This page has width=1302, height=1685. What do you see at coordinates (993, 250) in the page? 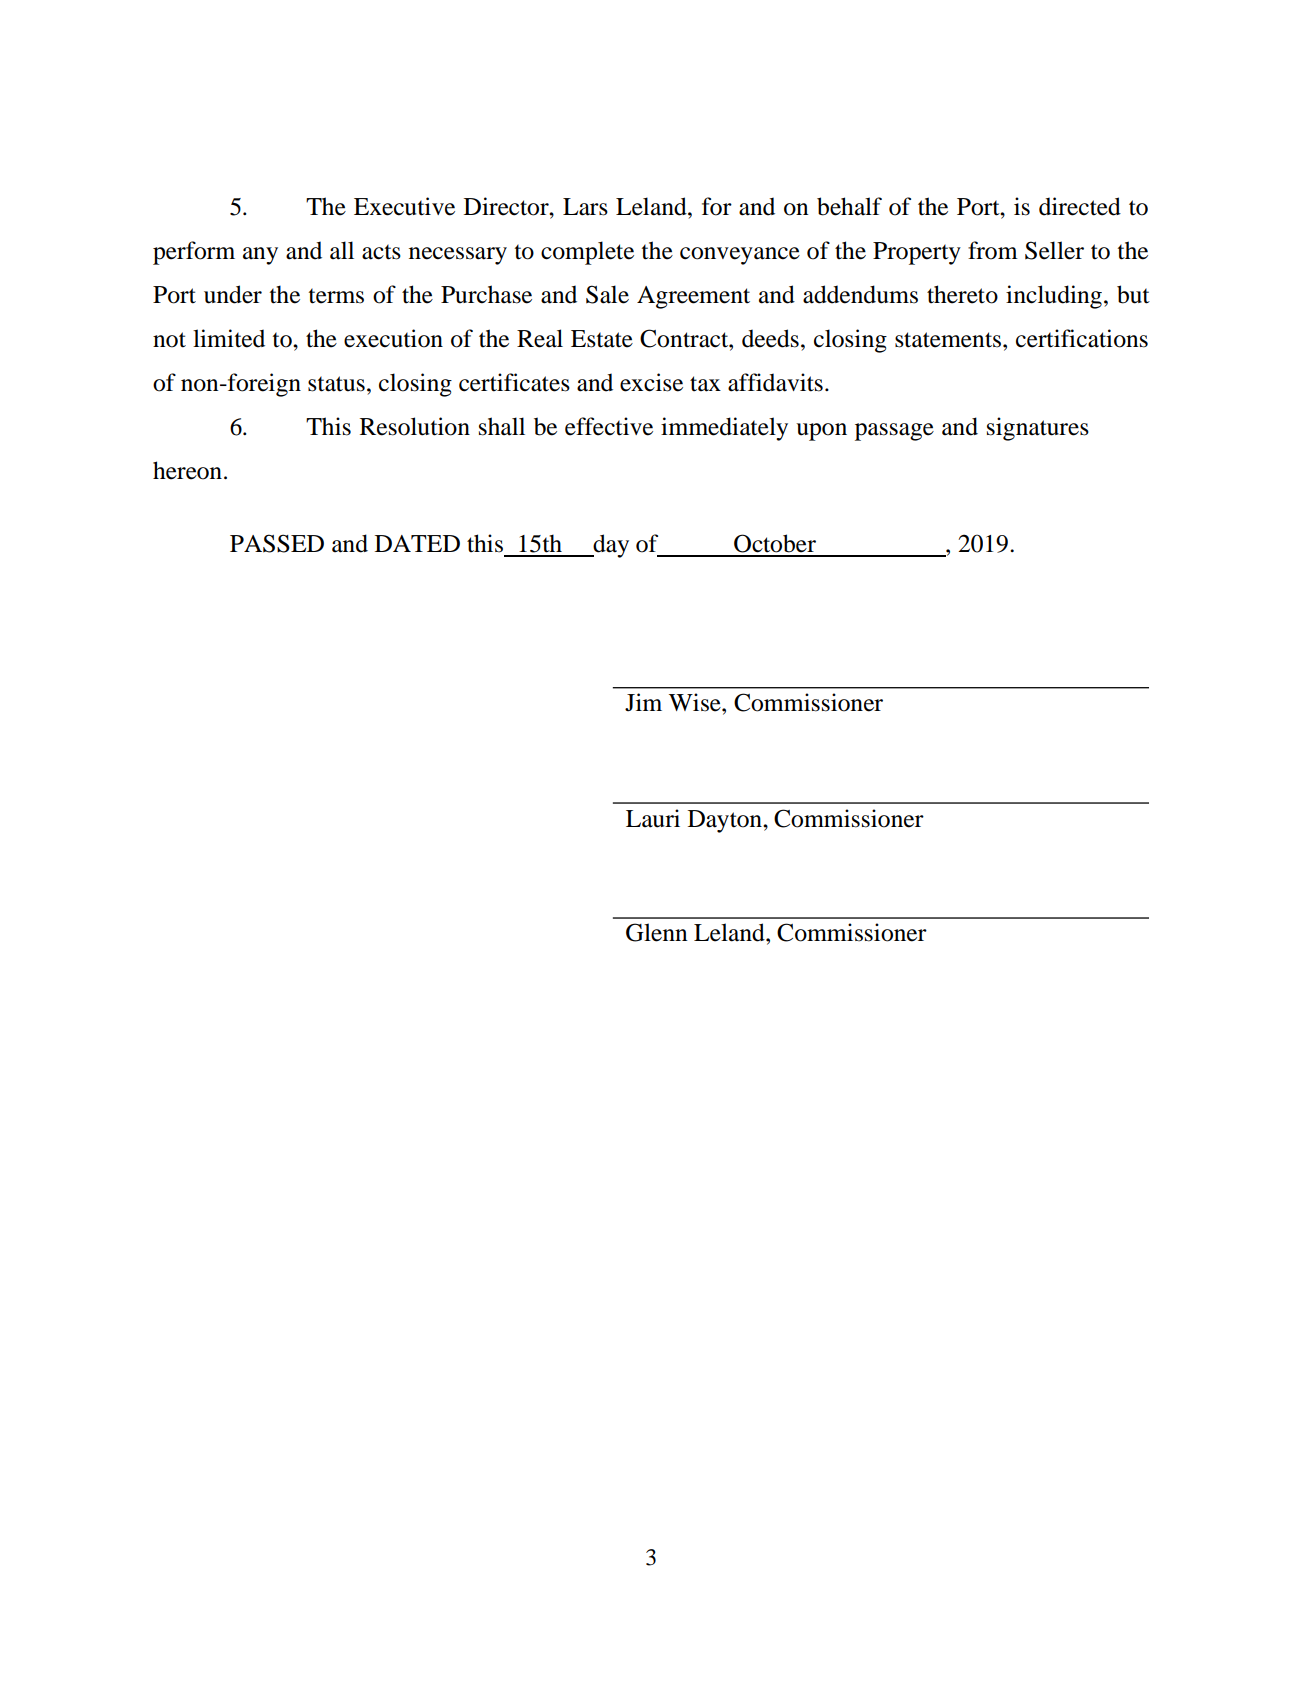
I see `from` at bounding box center [993, 250].
